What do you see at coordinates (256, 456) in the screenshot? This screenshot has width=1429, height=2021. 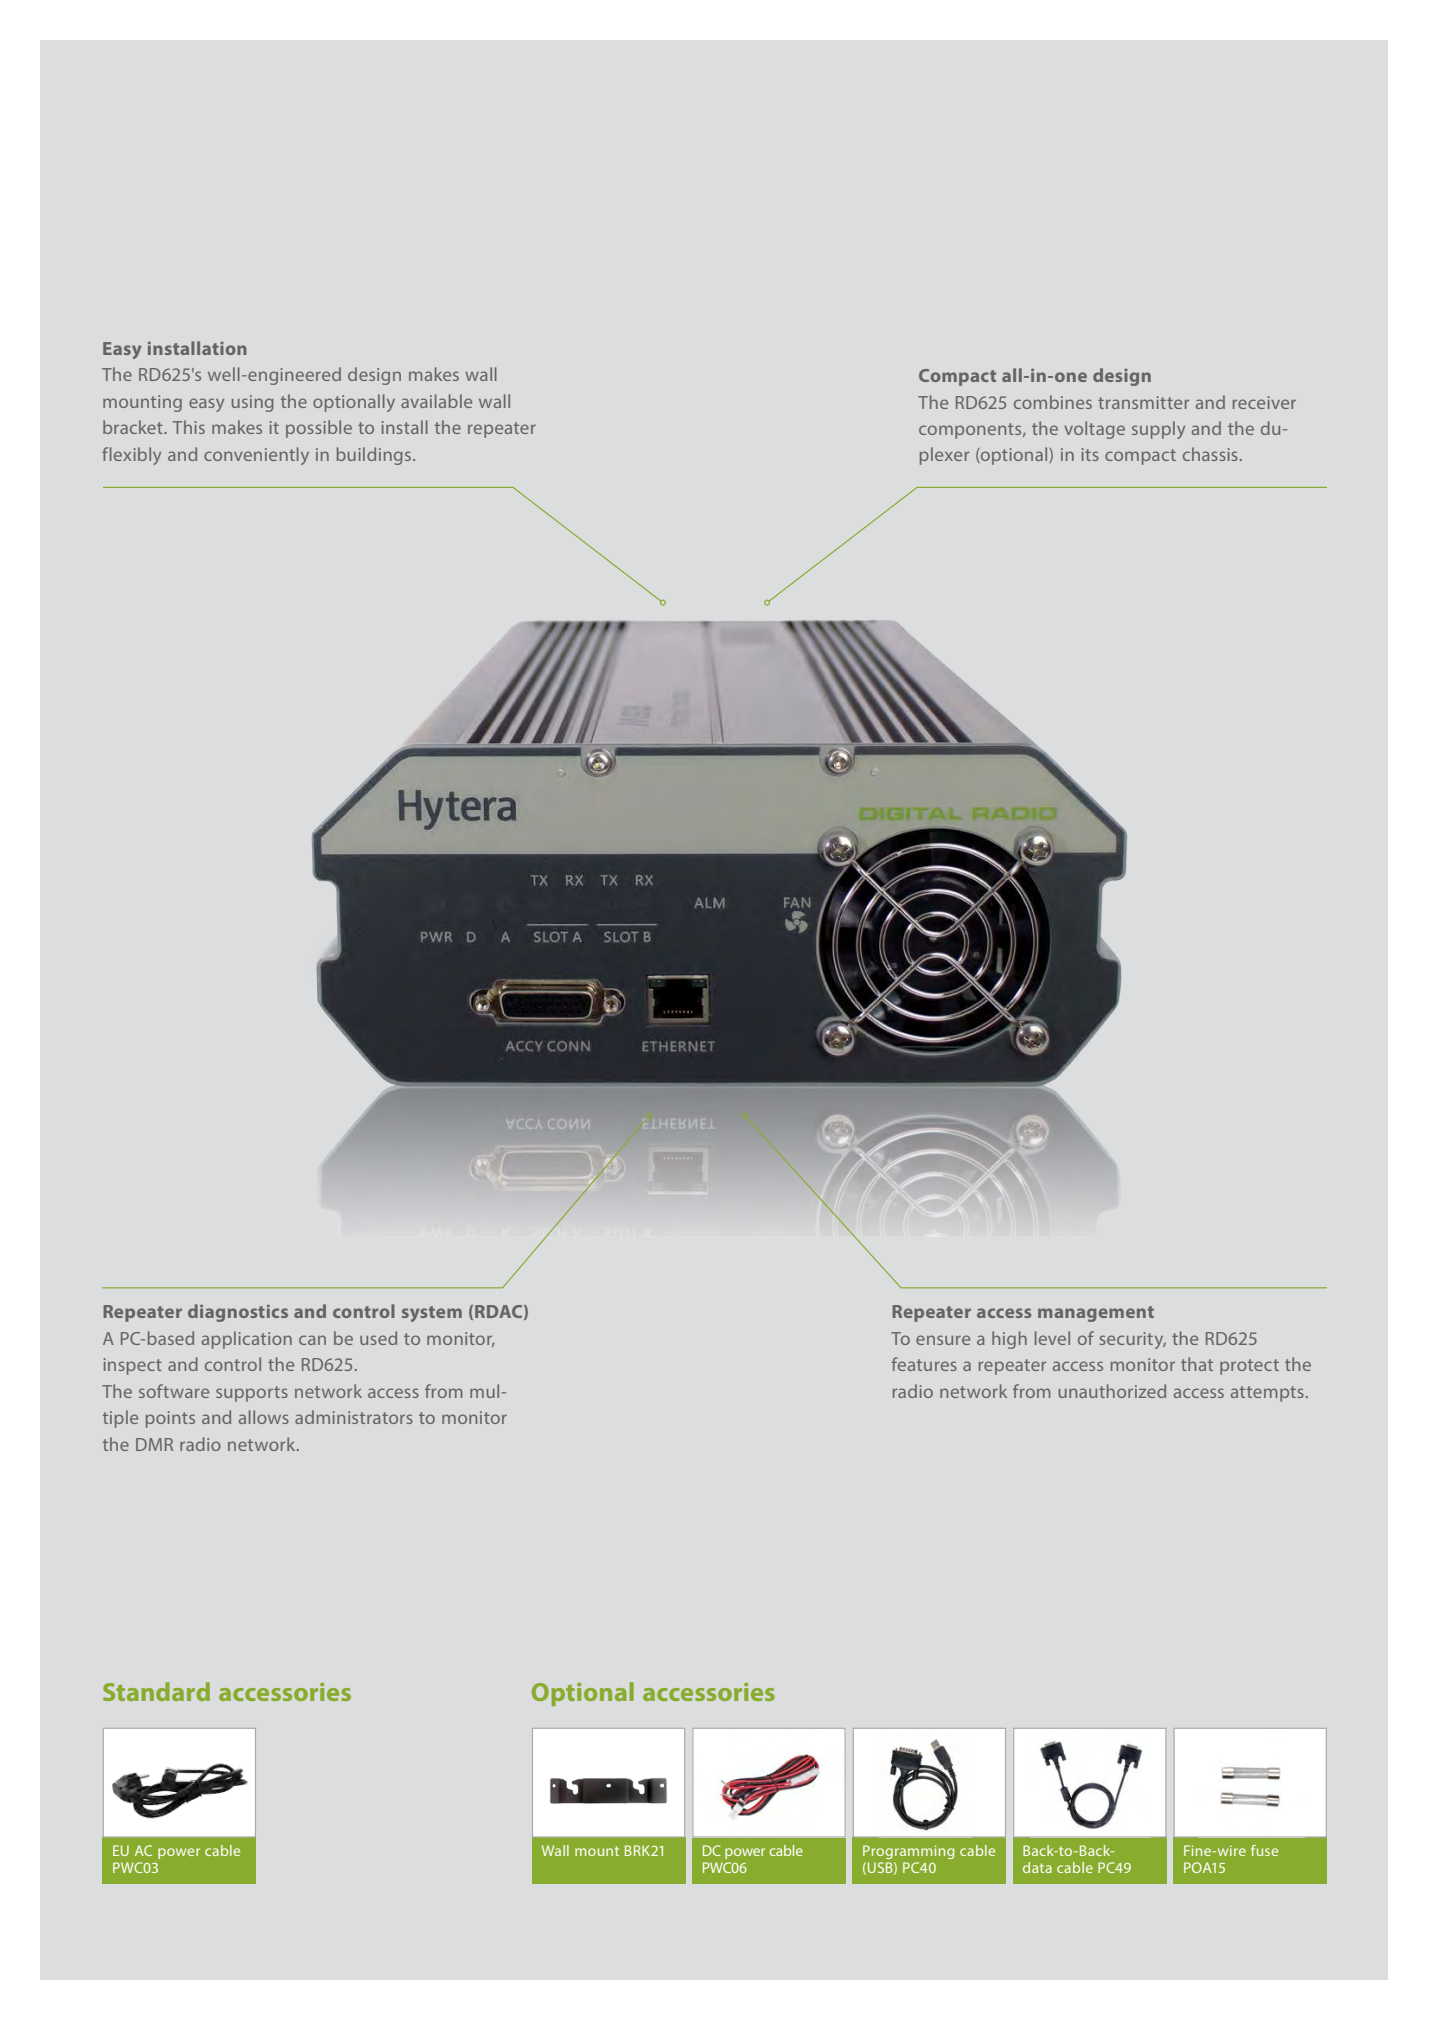 I see `conveniently` at bounding box center [256, 456].
